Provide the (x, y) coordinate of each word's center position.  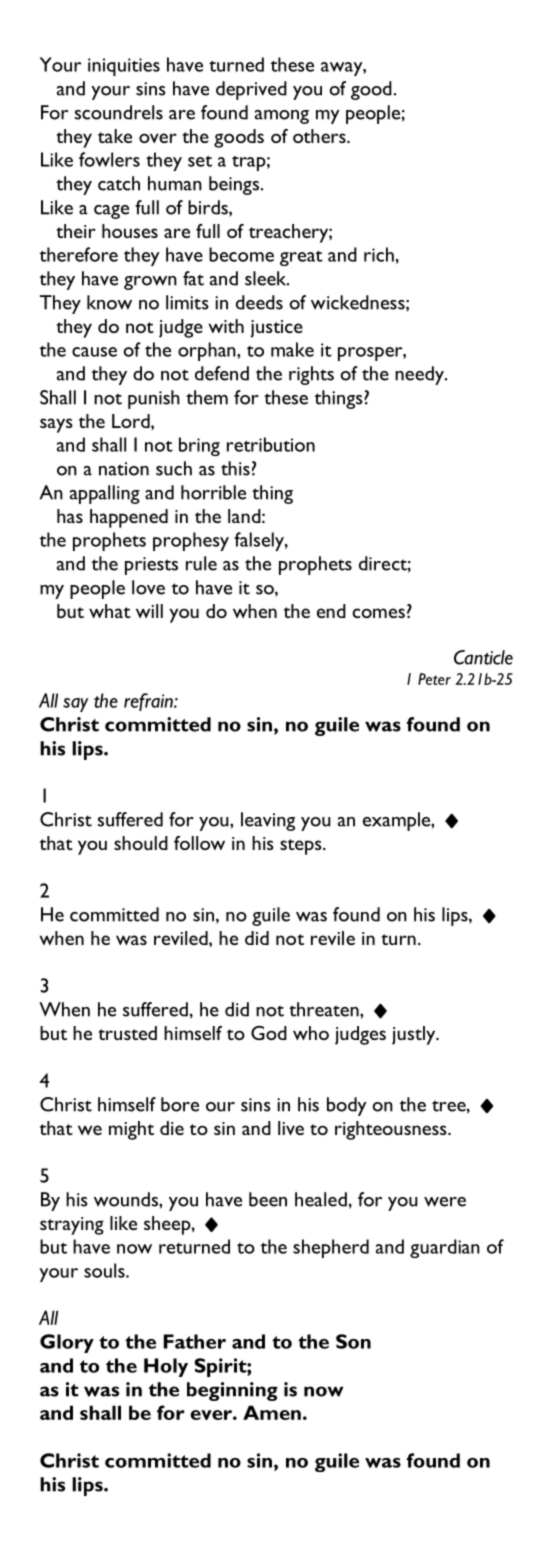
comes (378, 613)
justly (415, 1035)
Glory (67, 1343)
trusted (127, 1033)
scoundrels (119, 112)
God (269, 1033)
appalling (105, 494)
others (320, 136)
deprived (251, 90)
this (235, 468)
